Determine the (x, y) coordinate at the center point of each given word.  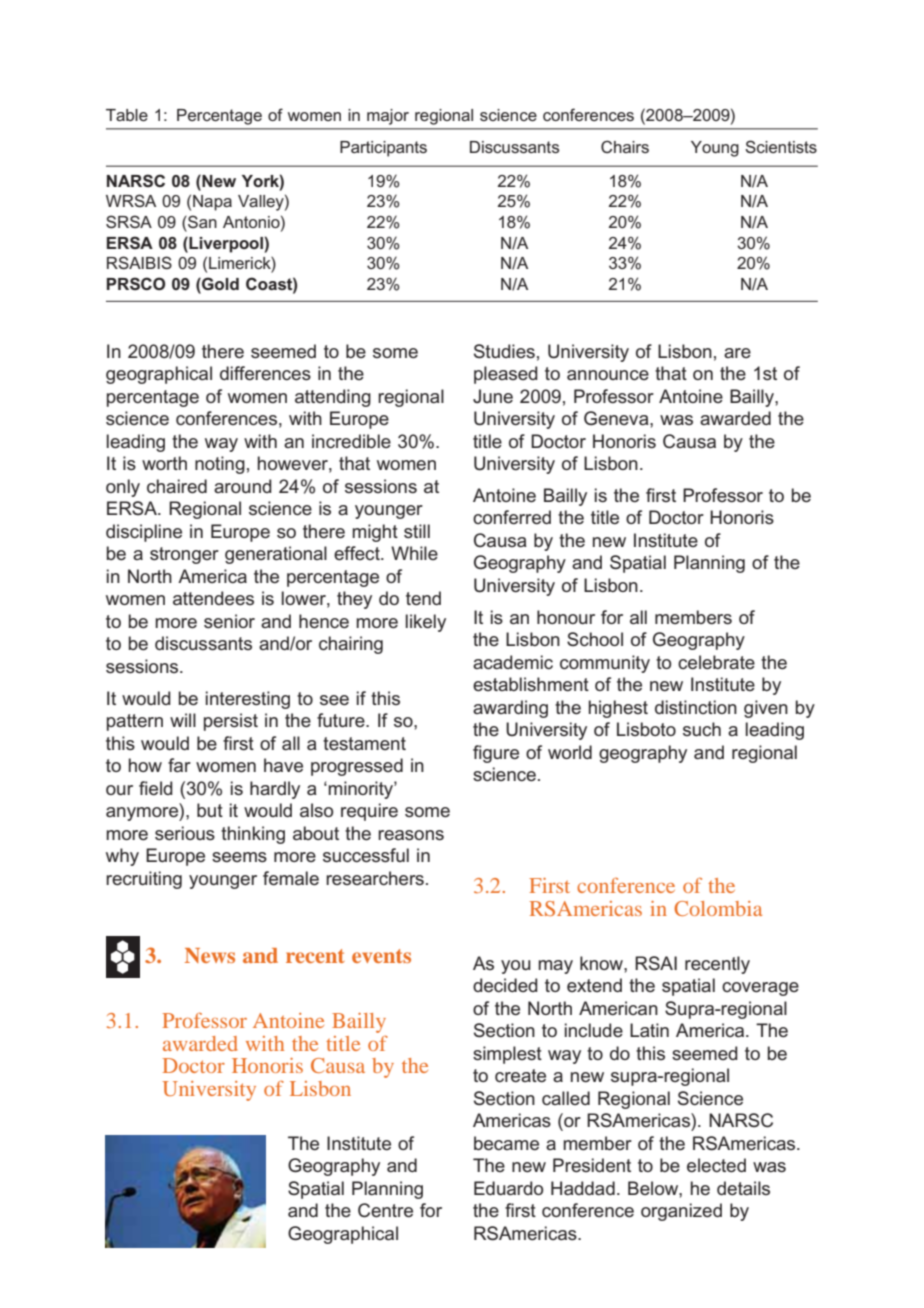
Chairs (625, 146)
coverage (760, 989)
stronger (184, 555)
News (210, 955)
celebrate (716, 662)
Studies (504, 351)
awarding (510, 709)
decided (505, 985)
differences (265, 373)
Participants (383, 149)
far (179, 765)
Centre (385, 1210)
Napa (212, 203)
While (414, 553)
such (702, 729)
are (737, 353)
